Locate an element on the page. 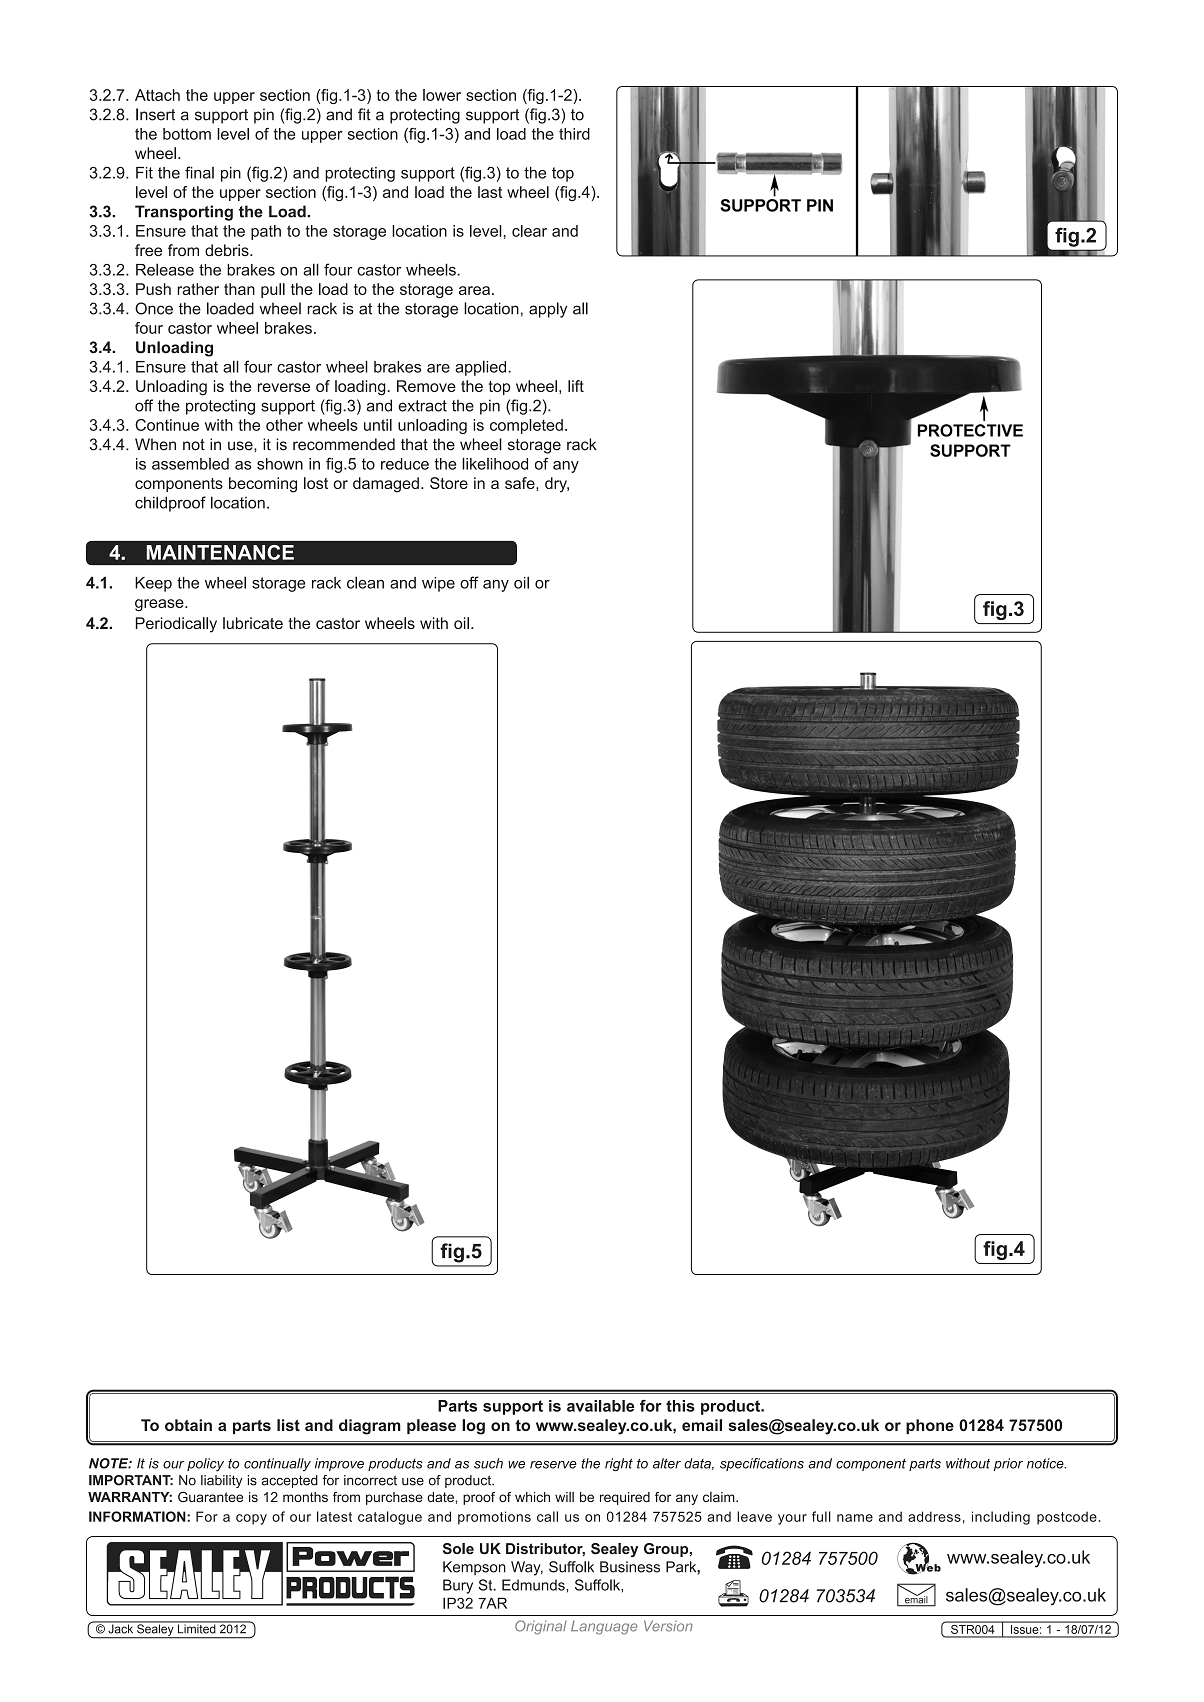 The width and height of the page is (1204, 1702). third is located at coordinates (574, 134).
